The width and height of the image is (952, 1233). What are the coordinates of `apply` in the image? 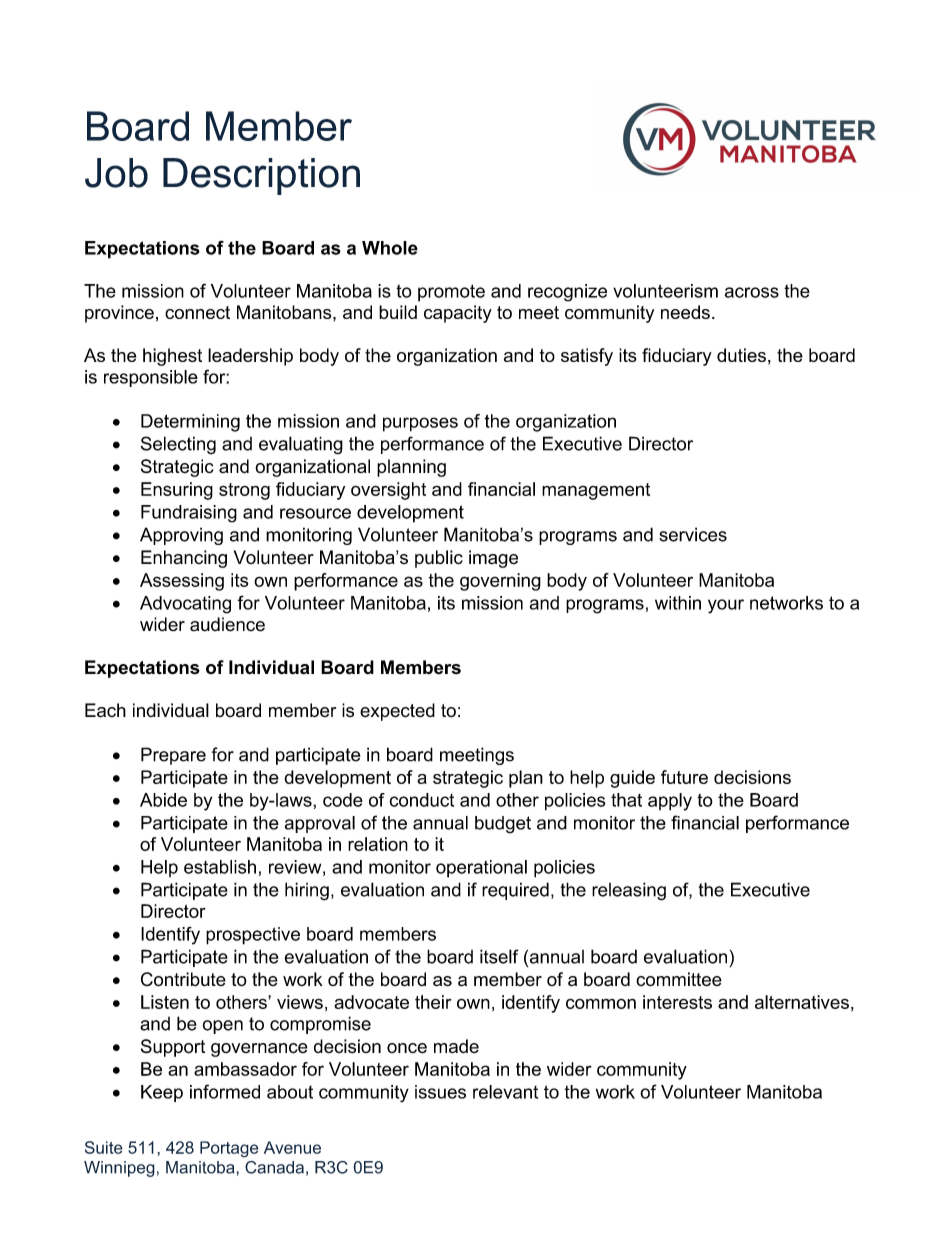 It's located at (670, 802).
